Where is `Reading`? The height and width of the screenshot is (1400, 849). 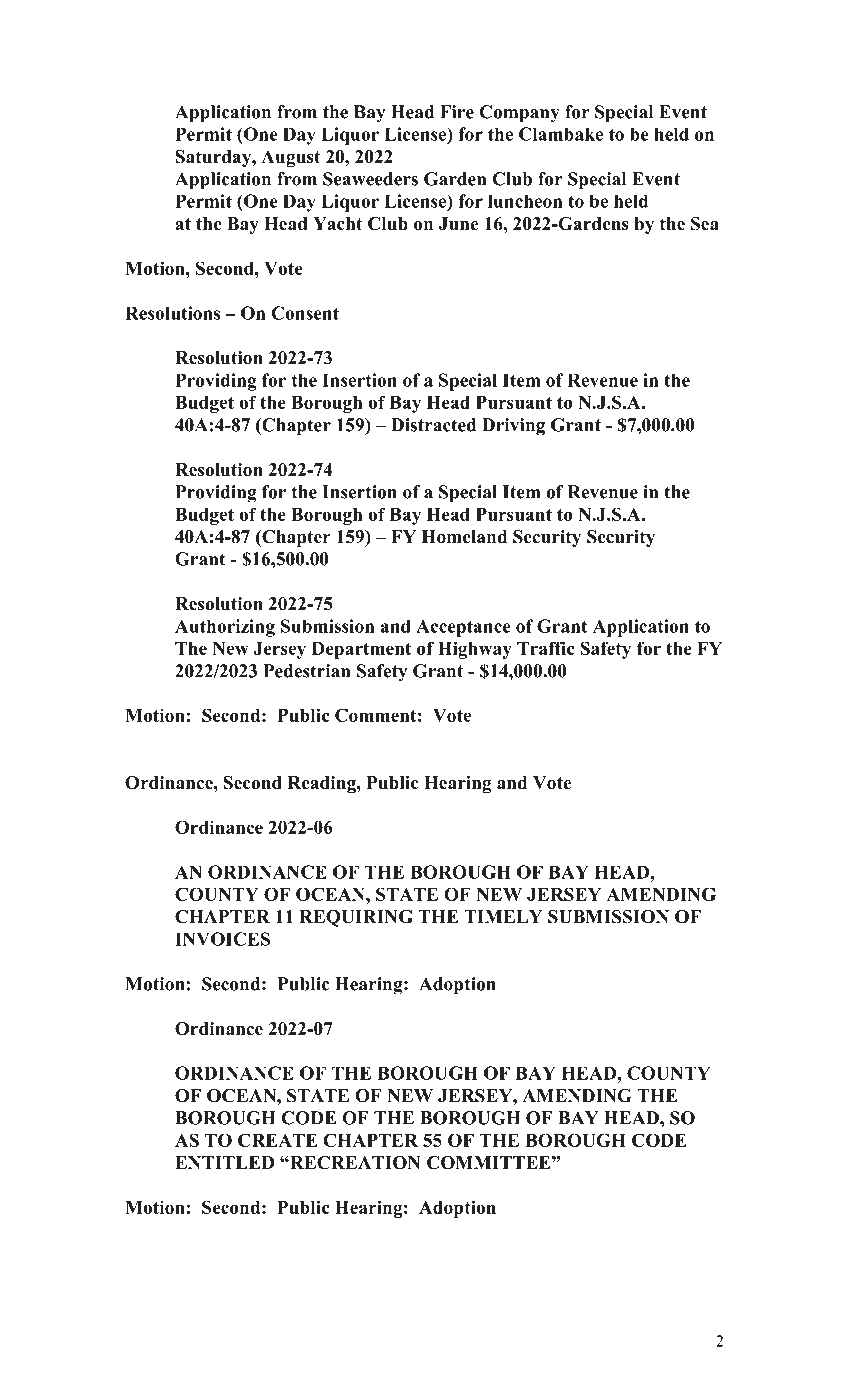 Reading is located at coordinates (323, 784).
